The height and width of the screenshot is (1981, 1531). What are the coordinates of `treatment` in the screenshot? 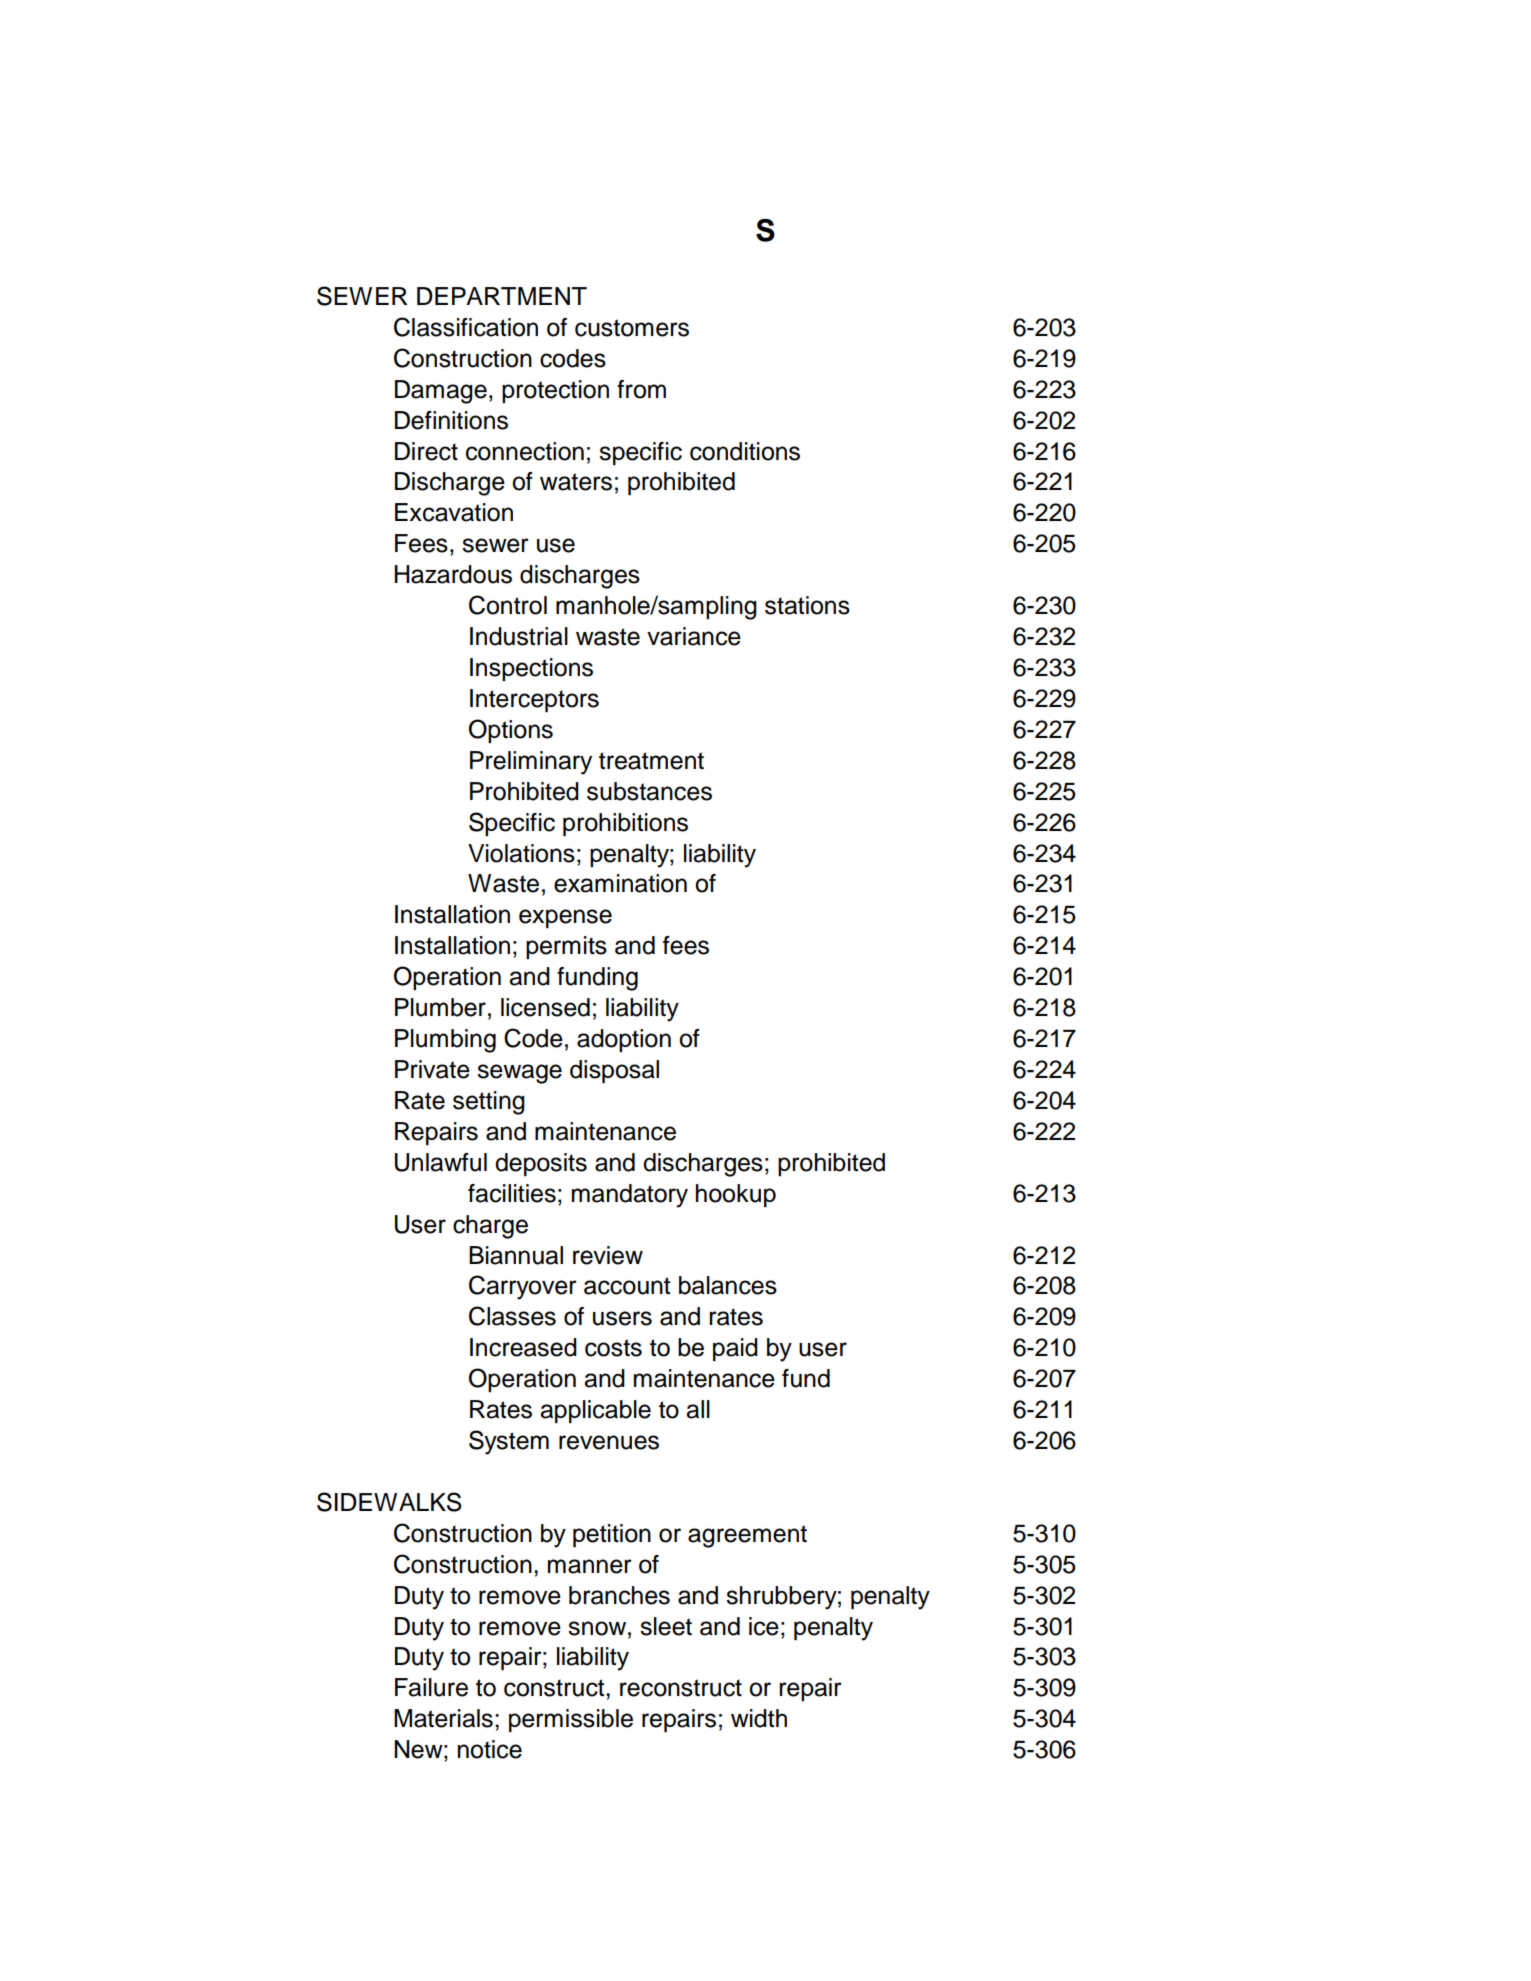 It's located at (651, 761).
